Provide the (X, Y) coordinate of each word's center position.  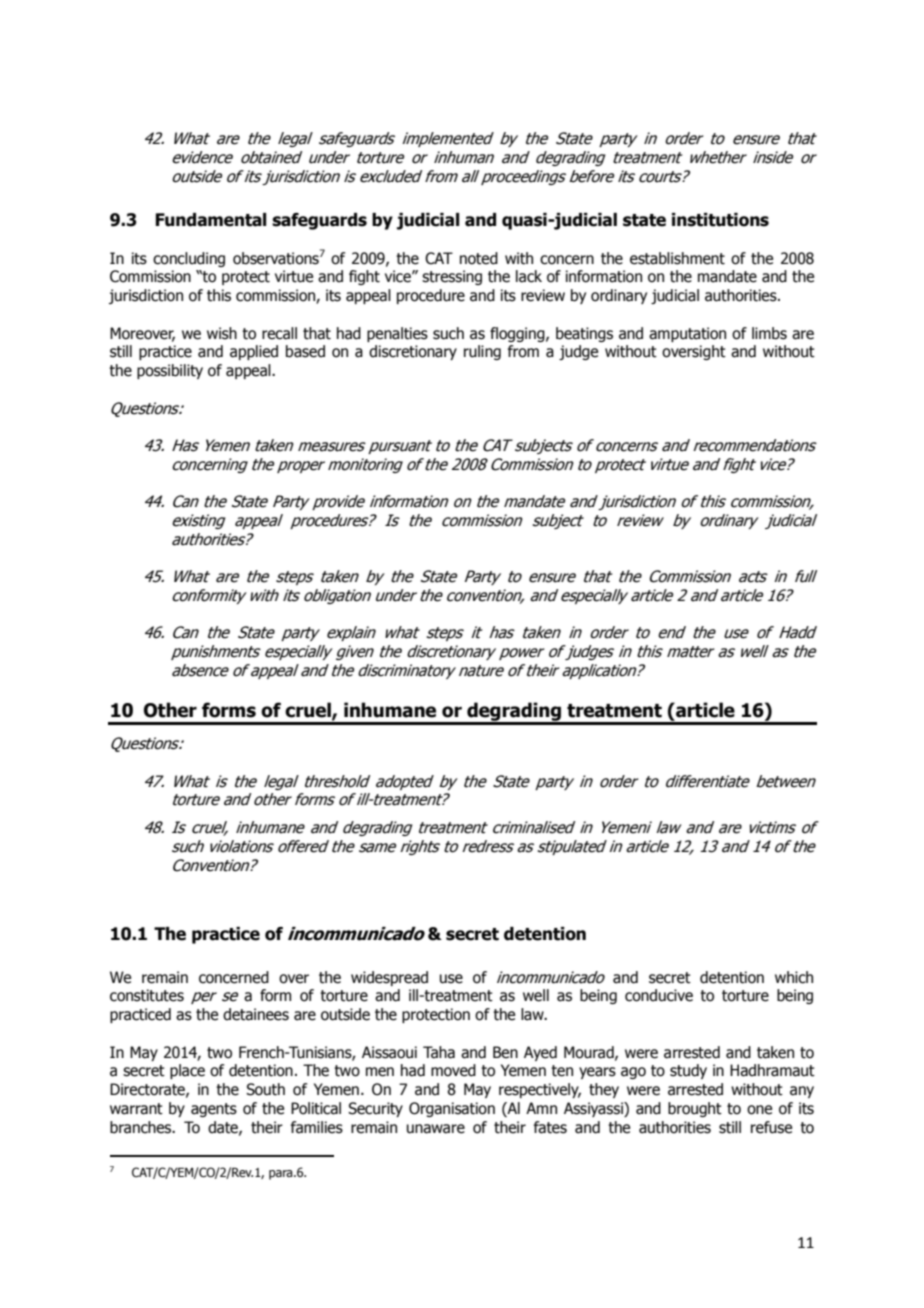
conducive (659, 995)
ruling (482, 352)
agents (214, 1110)
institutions (720, 220)
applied (254, 352)
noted (479, 258)
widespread (389, 978)
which (794, 977)
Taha (439, 1052)
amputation (687, 334)
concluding (189, 259)
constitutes (147, 995)
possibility (170, 371)
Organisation (452, 1109)
